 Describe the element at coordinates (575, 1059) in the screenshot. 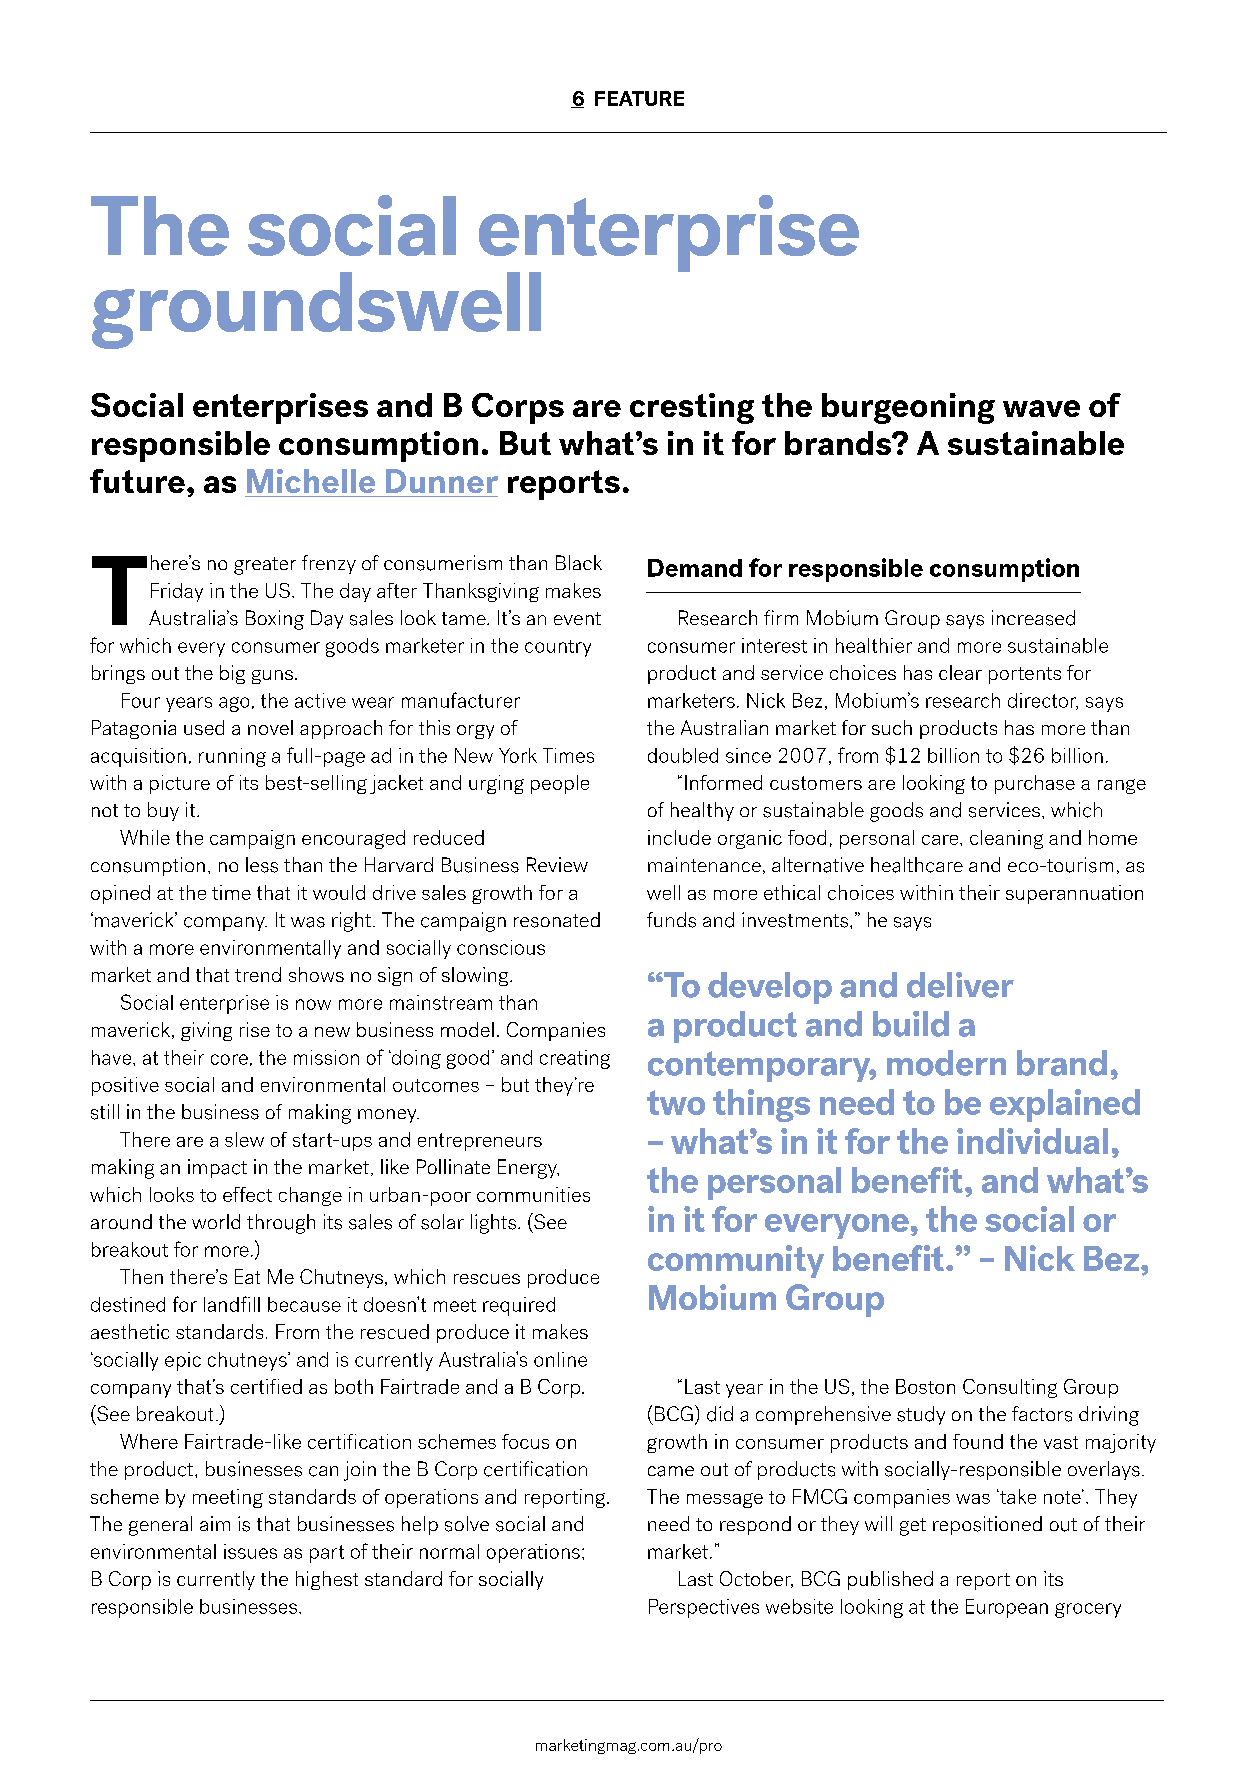

I see `creating` at that location.
